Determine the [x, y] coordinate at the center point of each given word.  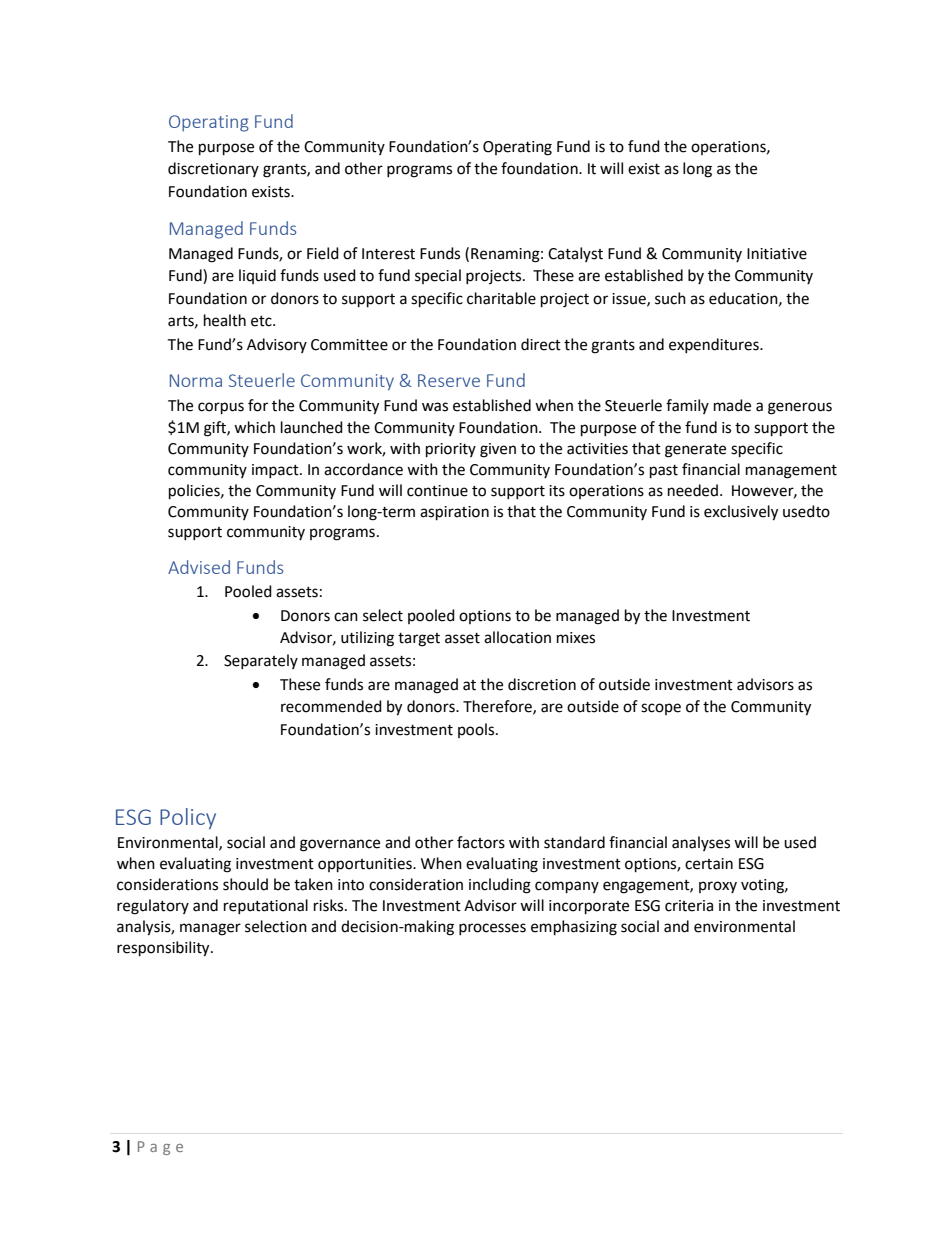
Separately [261, 661]
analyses [701, 843]
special [438, 276]
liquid [257, 276]
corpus [221, 408]
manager [210, 929]
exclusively [741, 513]
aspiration [454, 513]
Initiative [777, 254]
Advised [199, 567]
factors [481, 842]
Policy [188, 818]
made [732, 405]
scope [661, 709]
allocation [517, 637]
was [435, 407]
